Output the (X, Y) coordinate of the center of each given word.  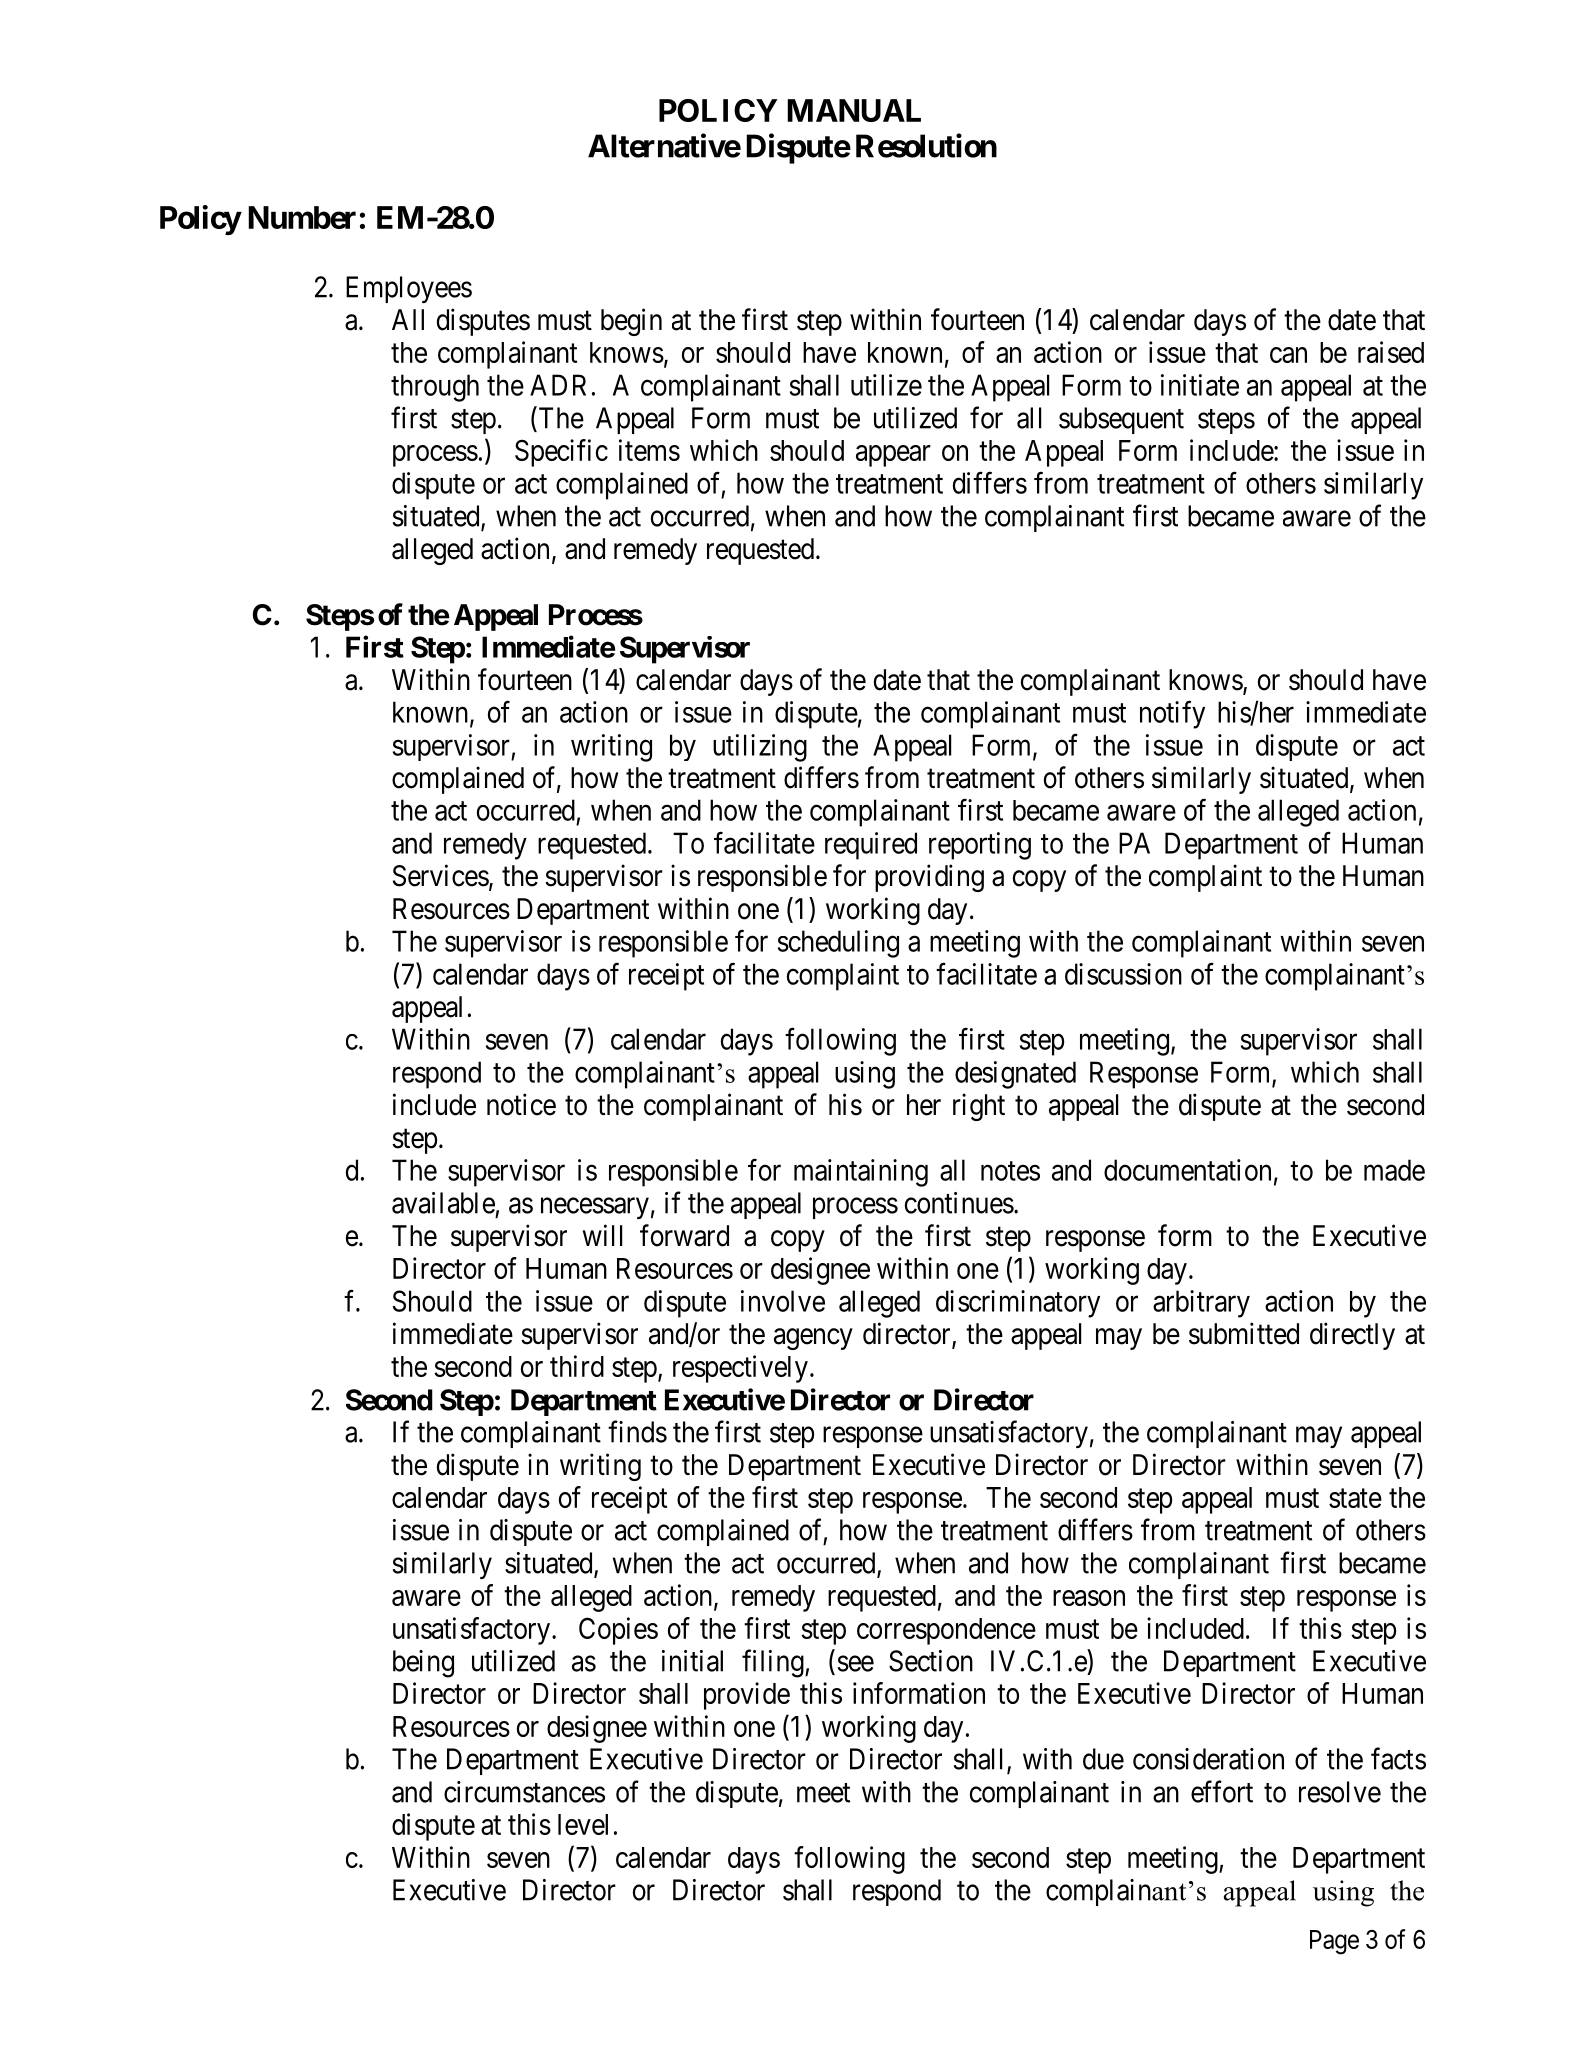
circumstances (524, 1792)
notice (521, 1104)
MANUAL (854, 110)
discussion (1123, 974)
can (1288, 355)
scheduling (838, 944)
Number (302, 217)
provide (747, 1696)
